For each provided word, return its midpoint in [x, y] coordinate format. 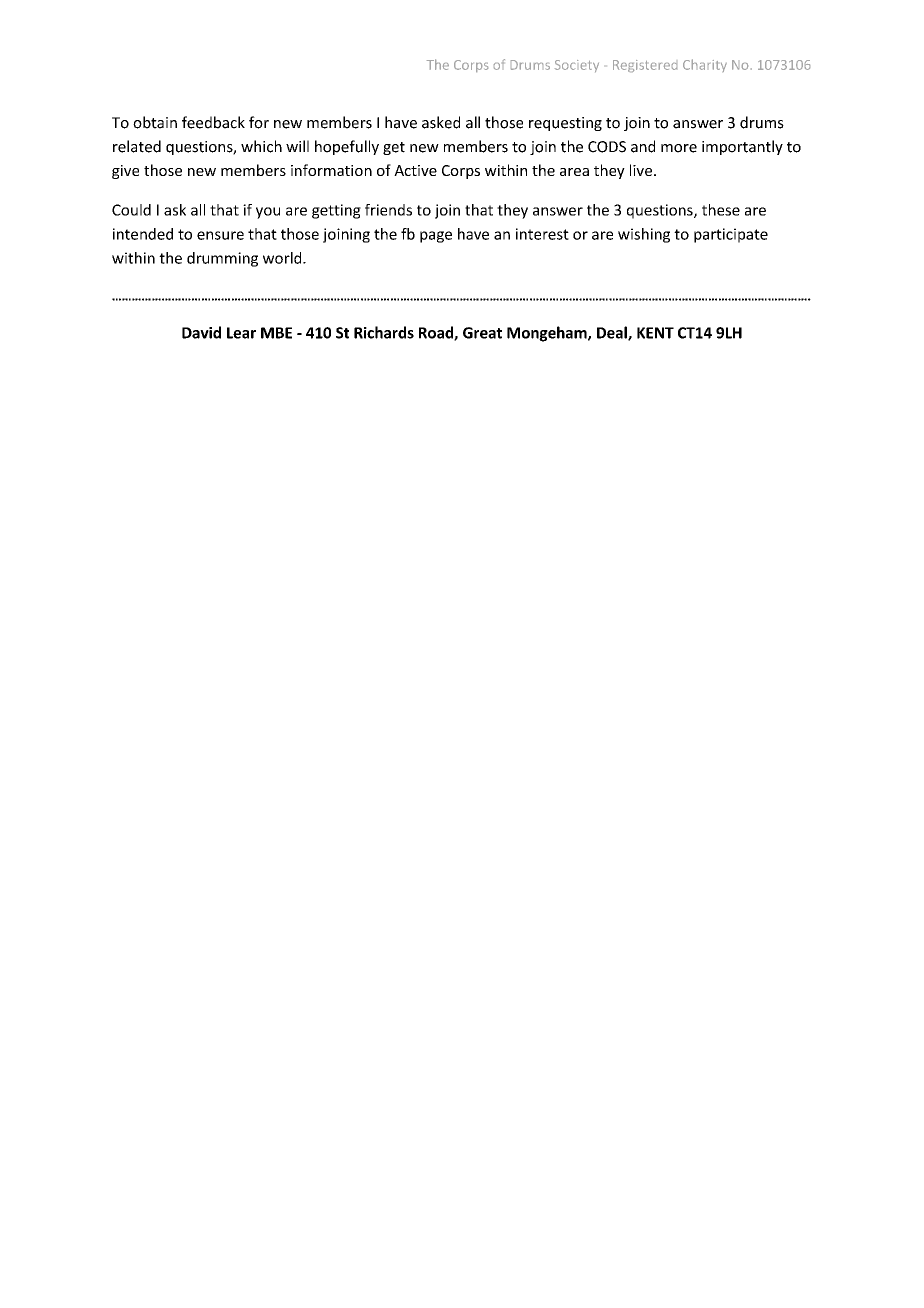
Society [577, 66]
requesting [565, 124]
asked [441, 122]
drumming [222, 259]
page [436, 237]
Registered [645, 66]
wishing [644, 235]
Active [415, 170]
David [201, 332]
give [125, 172]
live [642, 170]
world [283, 258]
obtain [155, 122]
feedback [213, 122]
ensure [220, 235]
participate [731, 235]
